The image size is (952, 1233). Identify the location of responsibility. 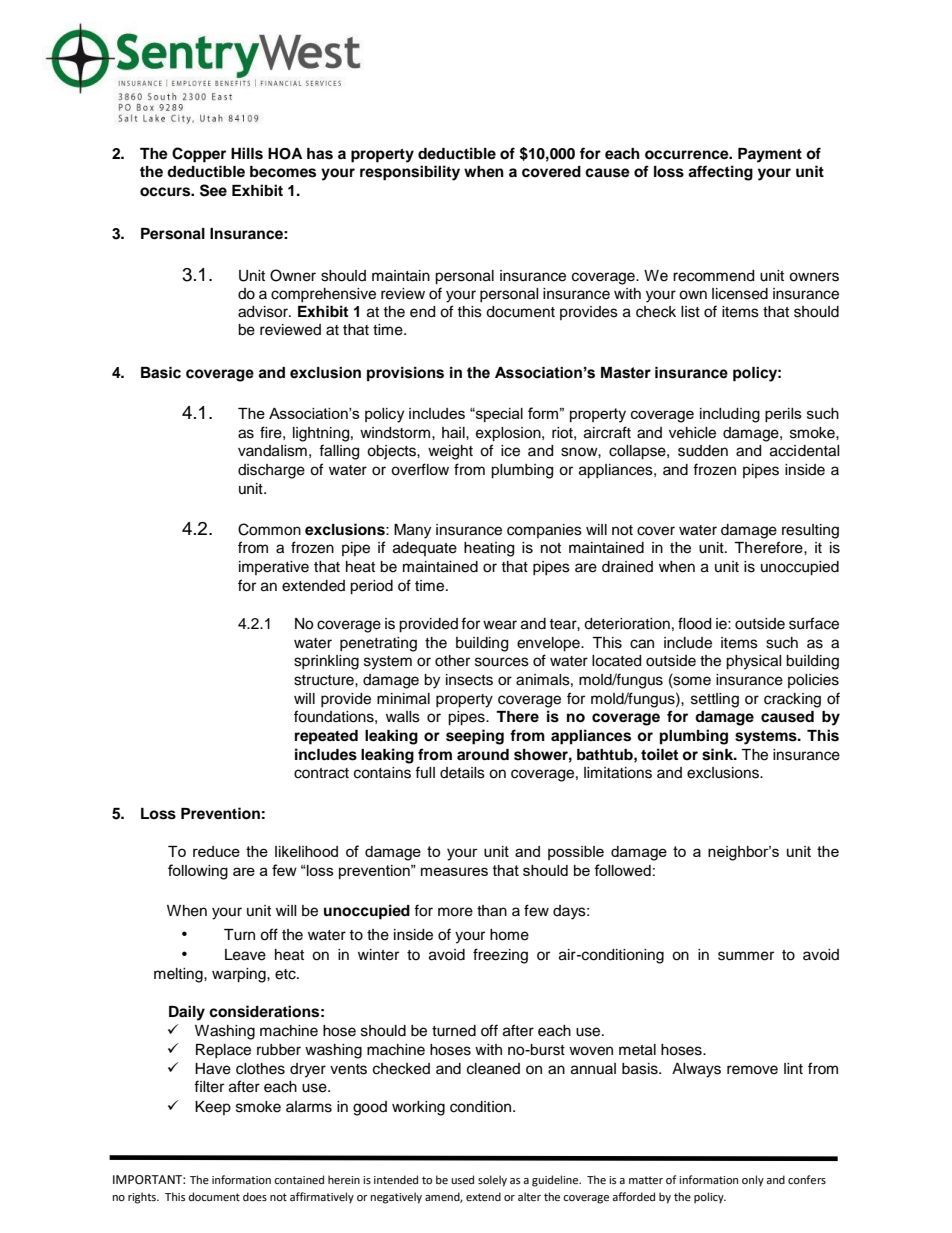
(410, 173).
